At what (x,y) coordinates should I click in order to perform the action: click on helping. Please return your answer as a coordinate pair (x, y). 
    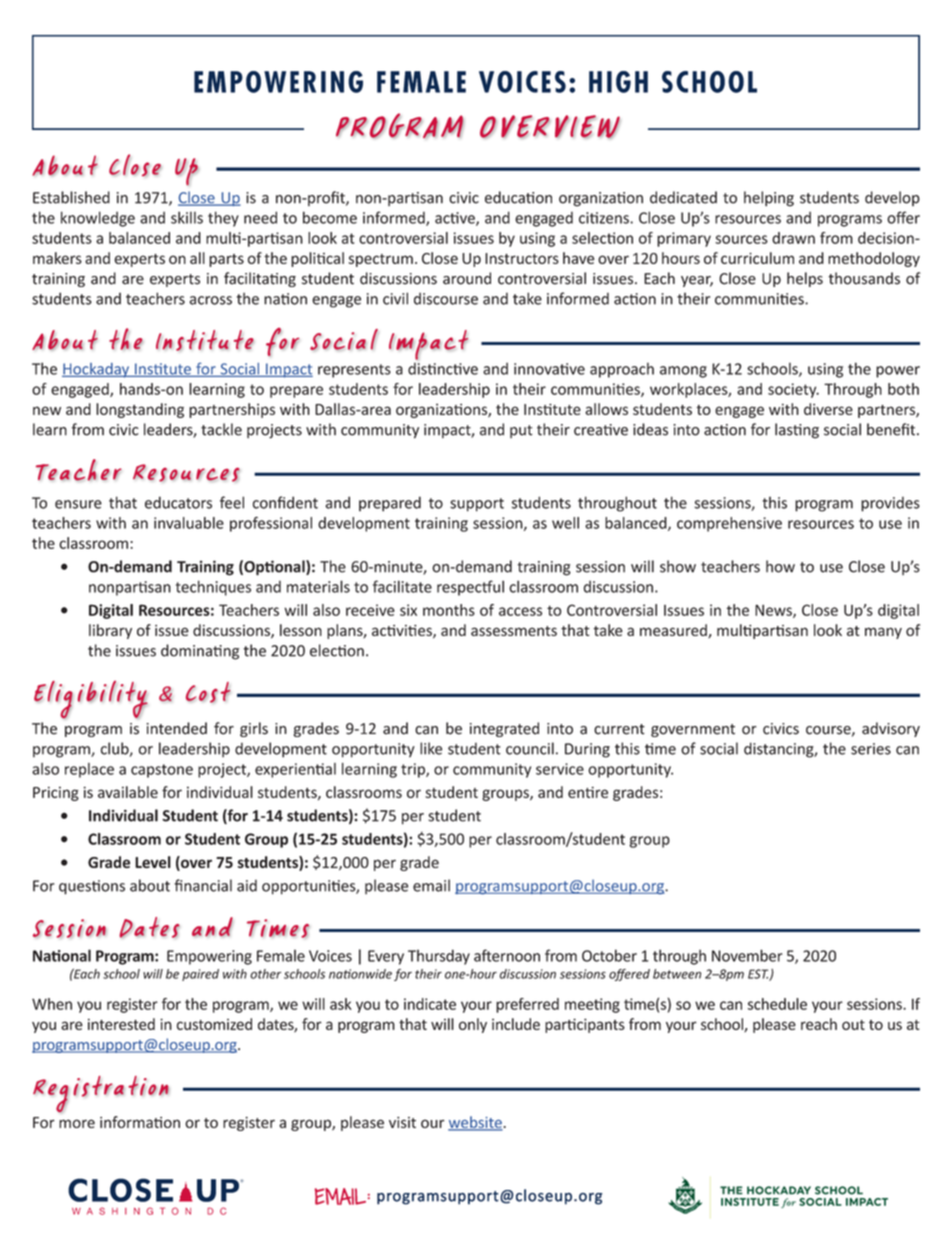
    Looking at the image, I should click on (769, 199).
